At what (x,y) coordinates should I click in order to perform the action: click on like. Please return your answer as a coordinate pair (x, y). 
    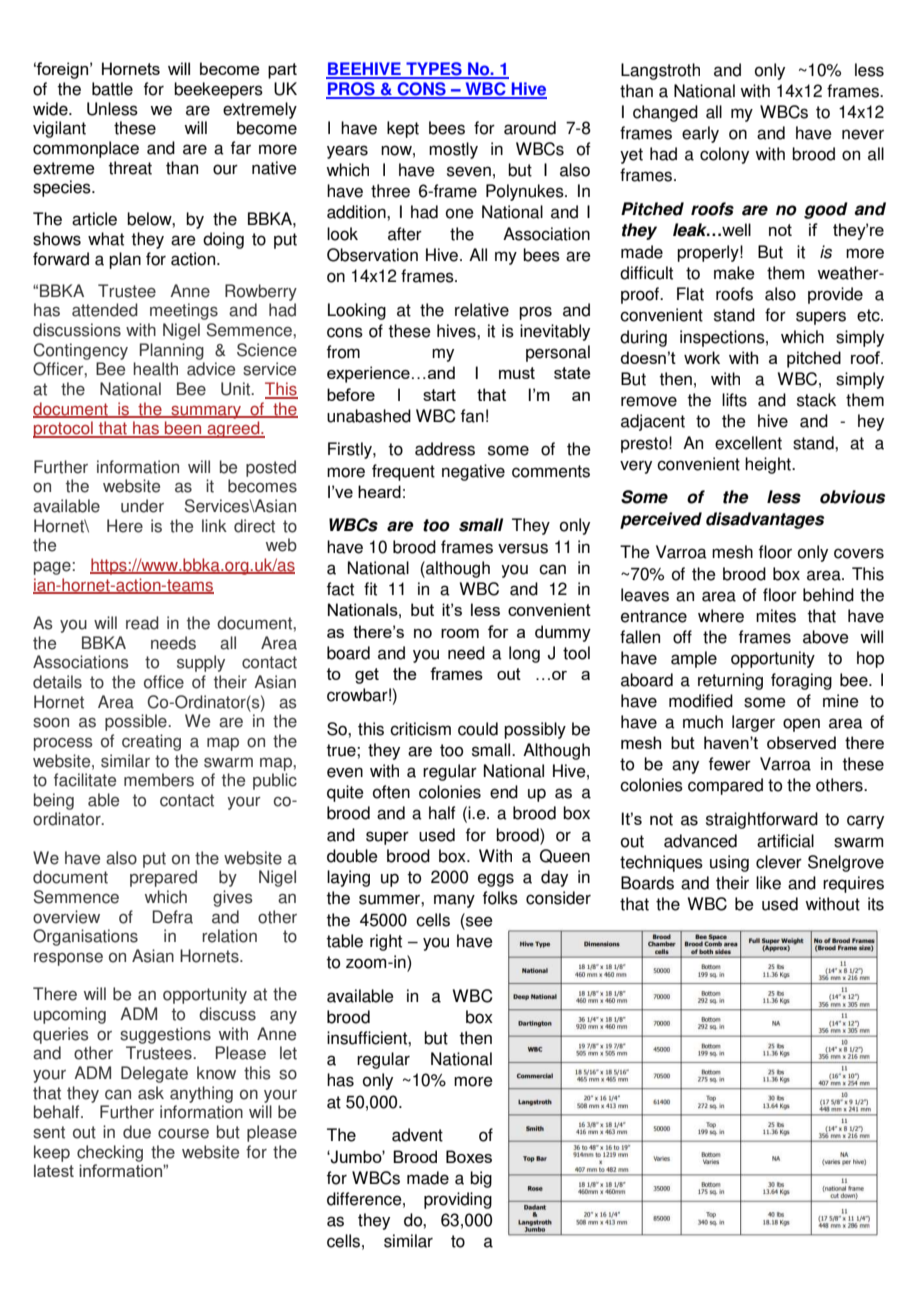
    Looking at the image, I should click on (768, 883).
